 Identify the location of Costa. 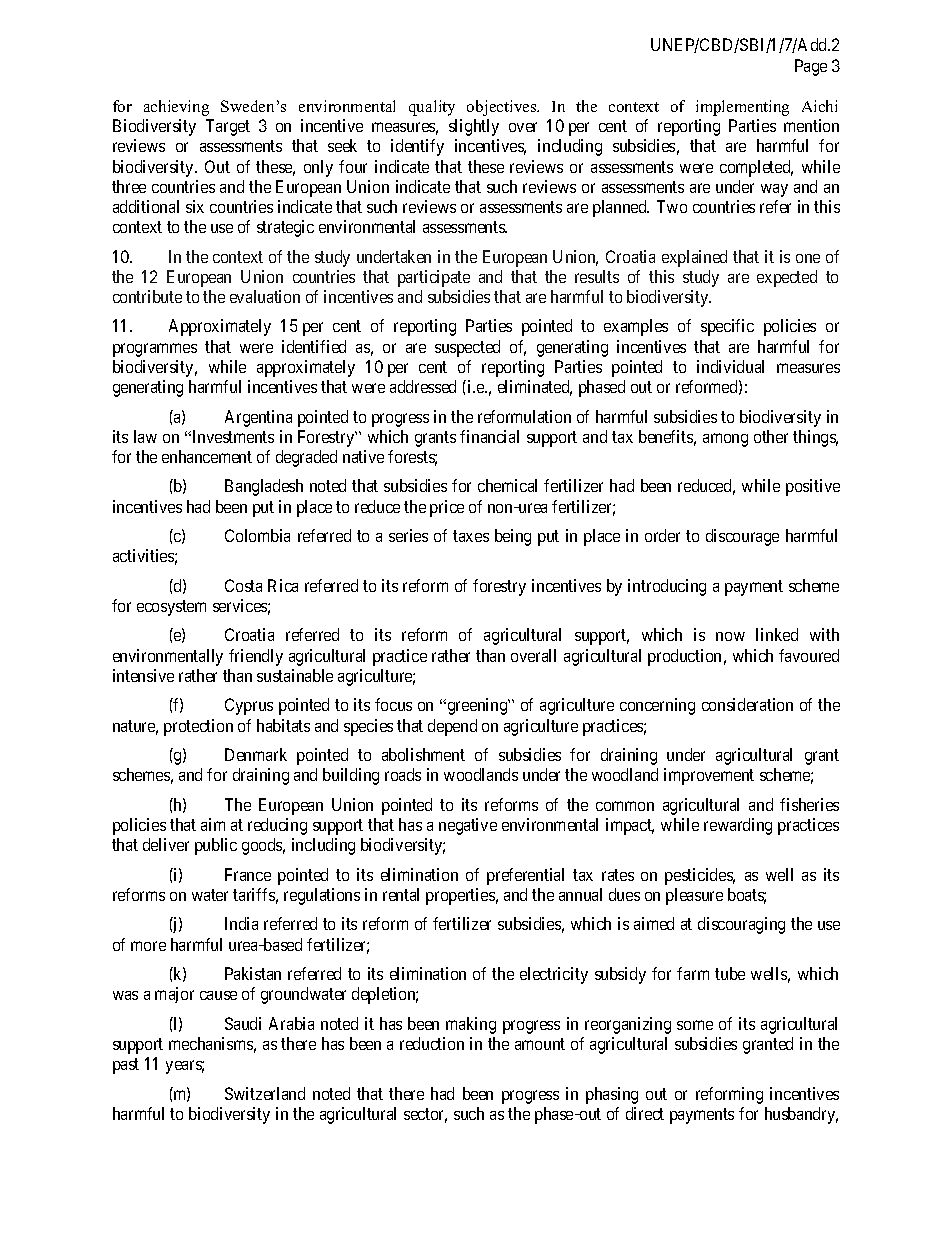
(243, 585).
